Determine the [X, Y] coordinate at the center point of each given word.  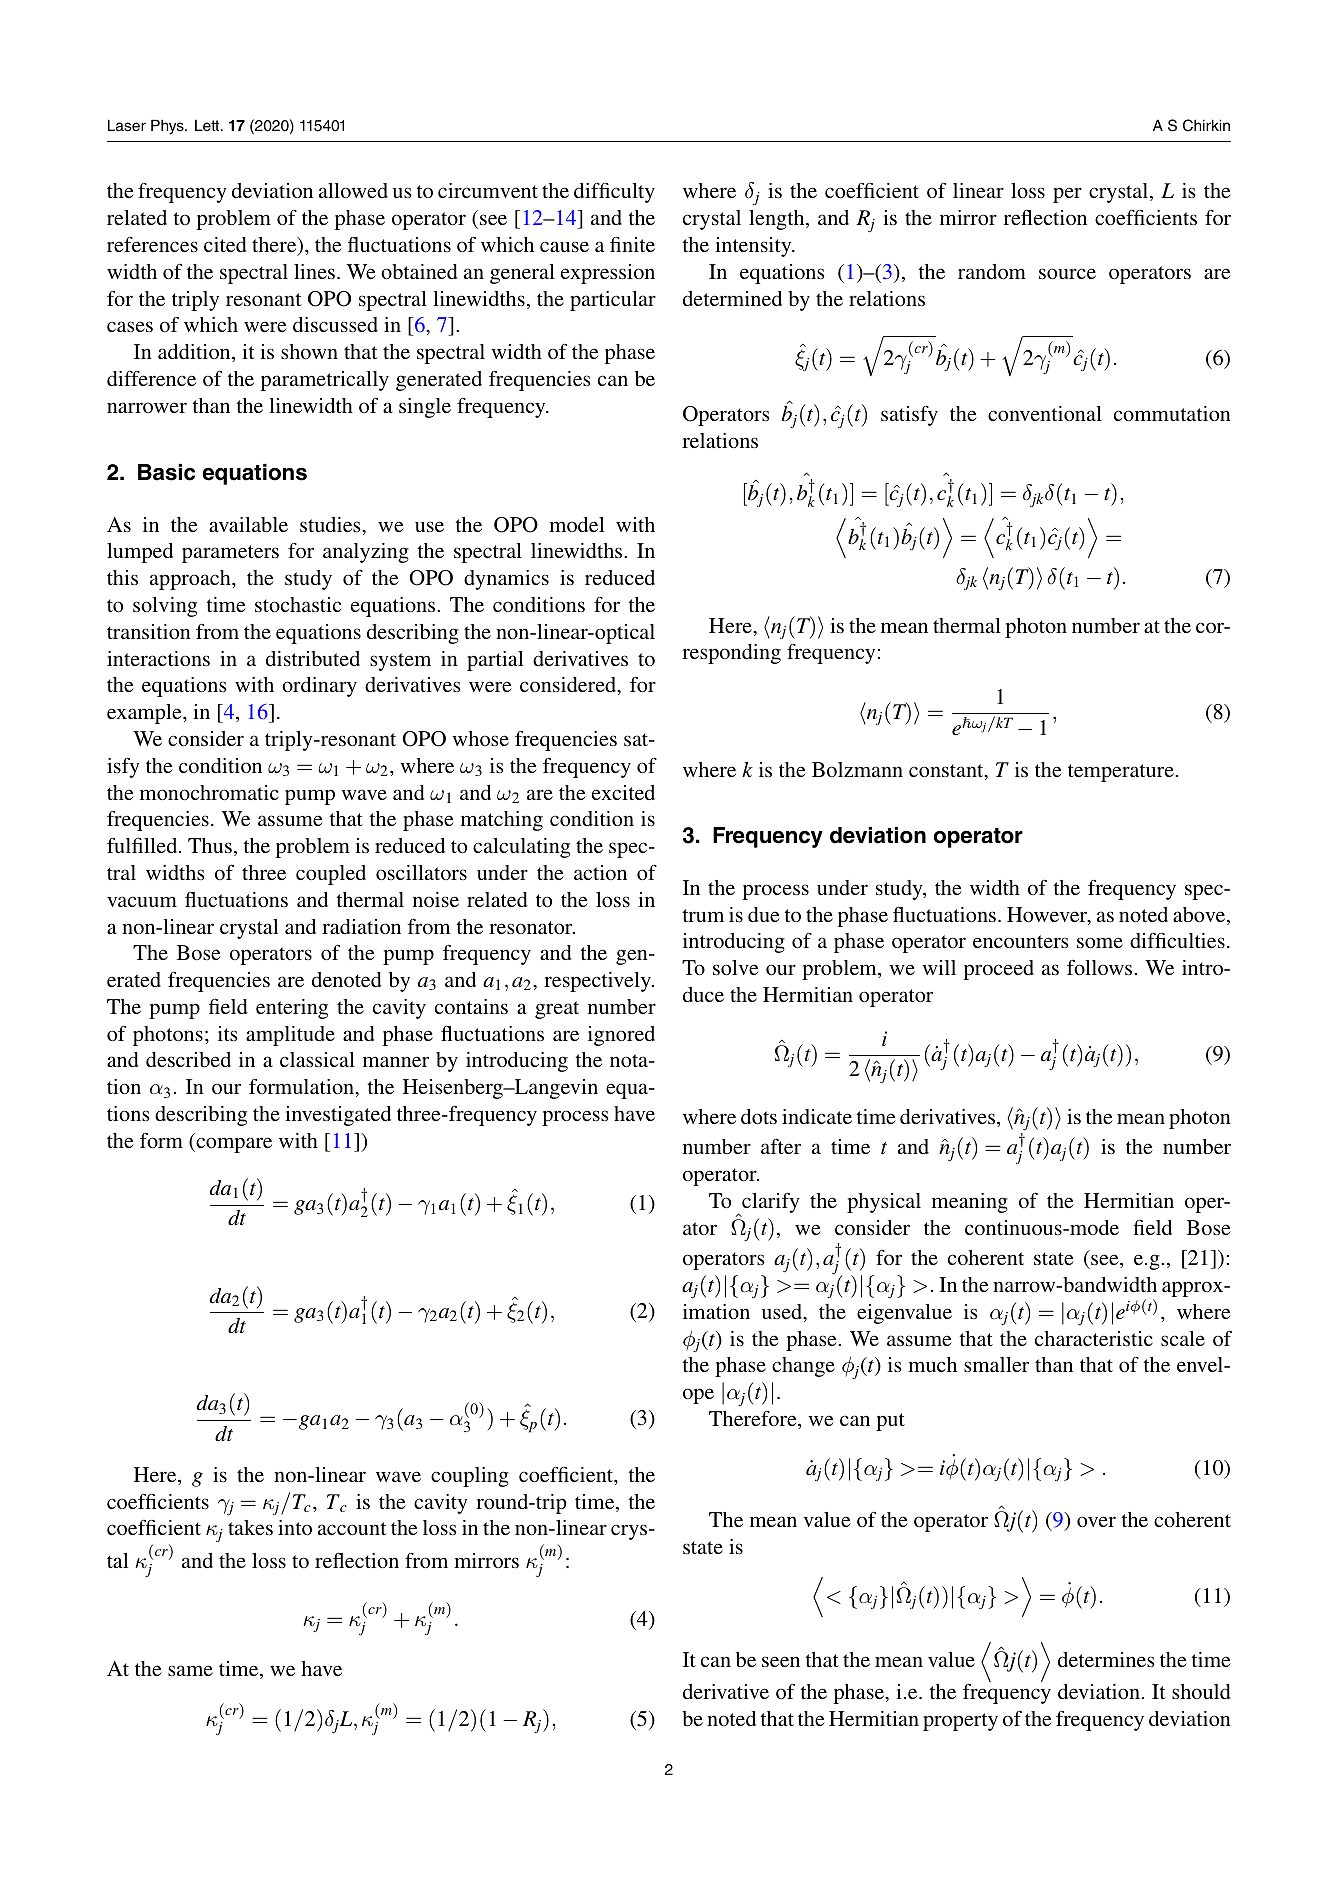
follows [1101, 967]
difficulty [614, 192]
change [803, 1367]
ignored [621, 1036]
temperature [1122, 773]
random [992, 271]
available [248, 524]
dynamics [506, 580]
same [190, 1670]
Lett [208, 125]
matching [502, 821]
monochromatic [209, 792]
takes [250, 1527]
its [228, 1033]
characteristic [1094, 1338]
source [1067, 273]
